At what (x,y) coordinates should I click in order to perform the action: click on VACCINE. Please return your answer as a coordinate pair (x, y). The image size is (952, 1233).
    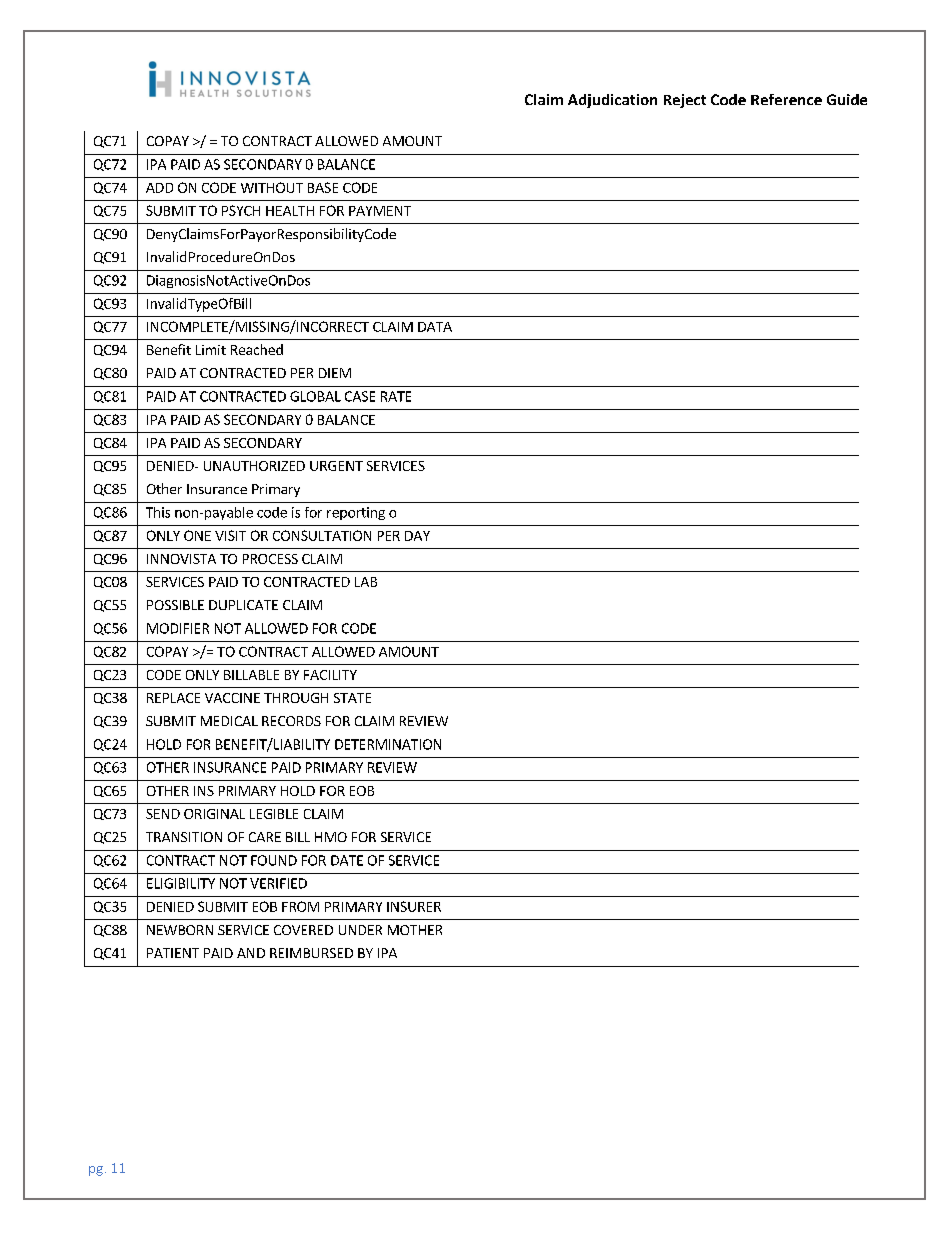
    Looking at the image, I should click on (232, 698).
